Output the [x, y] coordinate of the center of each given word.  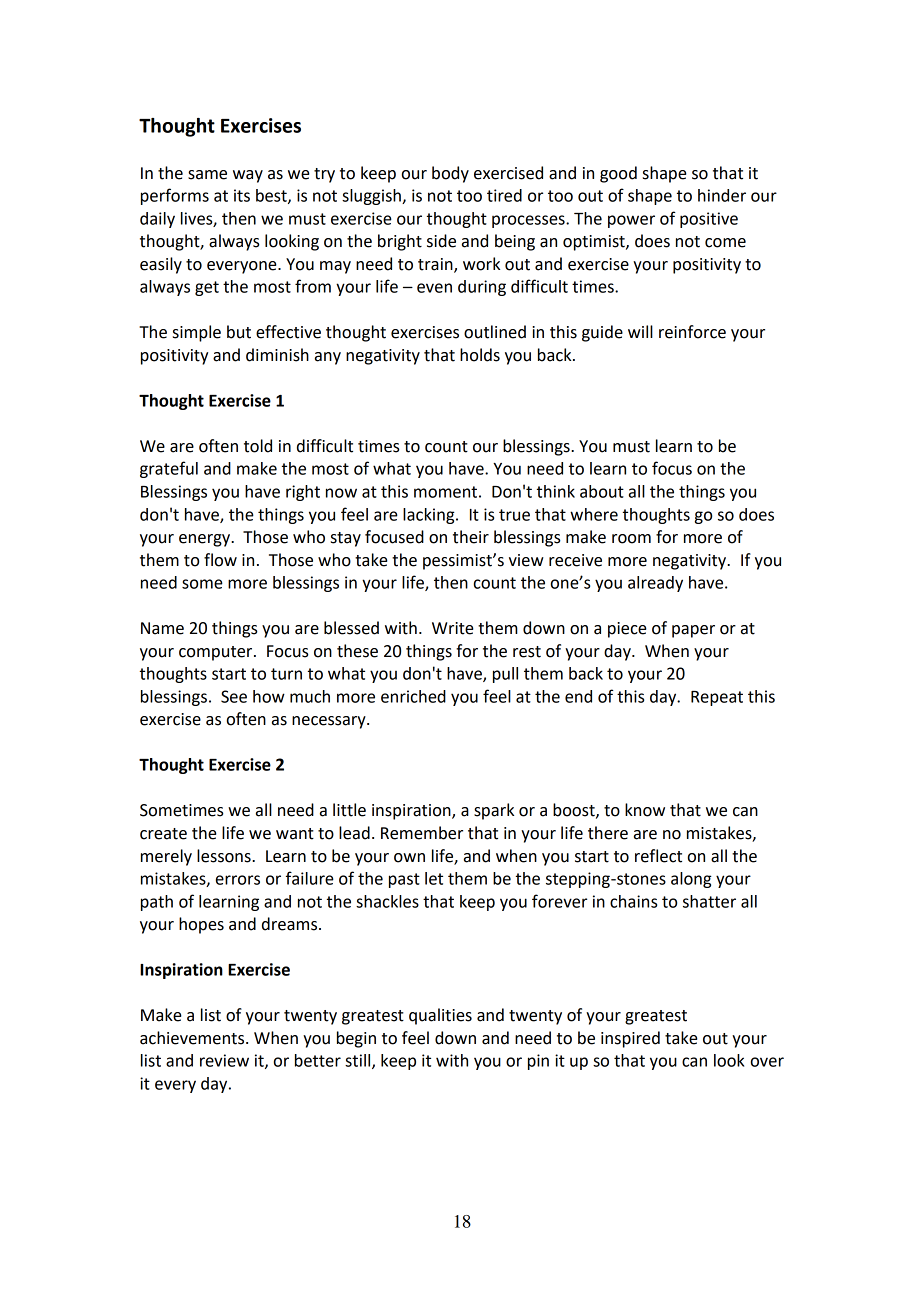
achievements [193, 1038]
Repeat [717, 698]
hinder [722, 195]
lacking [430, 516]
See [234, 696]
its [242, 195]
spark [494, 811]
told [258, 446]
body [450, 174]
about [602, 491]
